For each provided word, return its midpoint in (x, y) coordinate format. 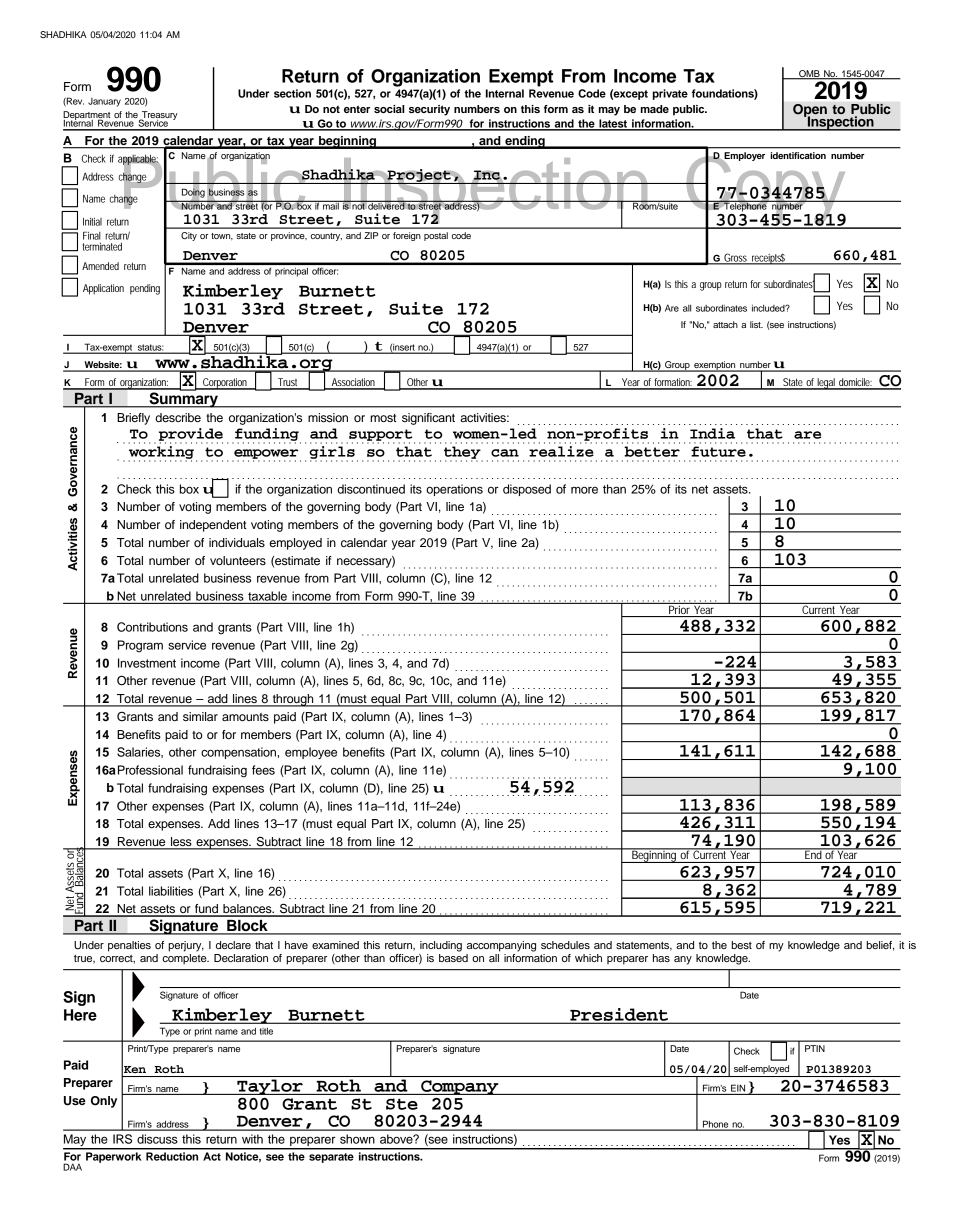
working (161, 453)
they (463, 453)
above (397, 1139)
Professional (150, 770)
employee (311, 753)
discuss (157, 1139)
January (104, 102)
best (741, 945)
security (429, 110)
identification (798, 155)
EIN (738, 1088)
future (718, 451)
